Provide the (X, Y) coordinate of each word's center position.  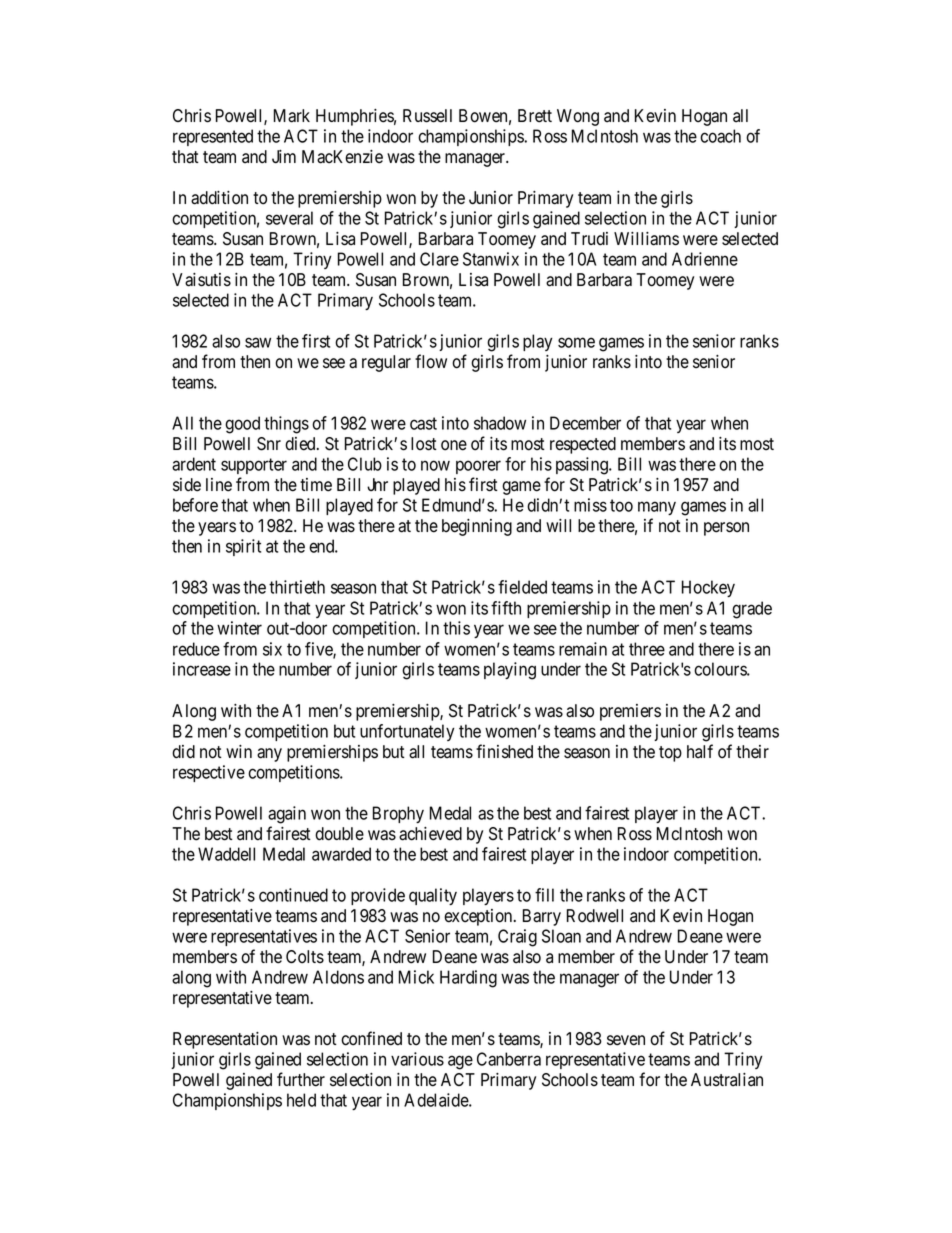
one (454, 445)
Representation (225, 1040)
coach (720, 136)
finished (504, 751)
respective (209, 773)
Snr (269, 444)
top (670, 754)
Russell (427, 116)
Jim (284, 156)
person (726, 529)
